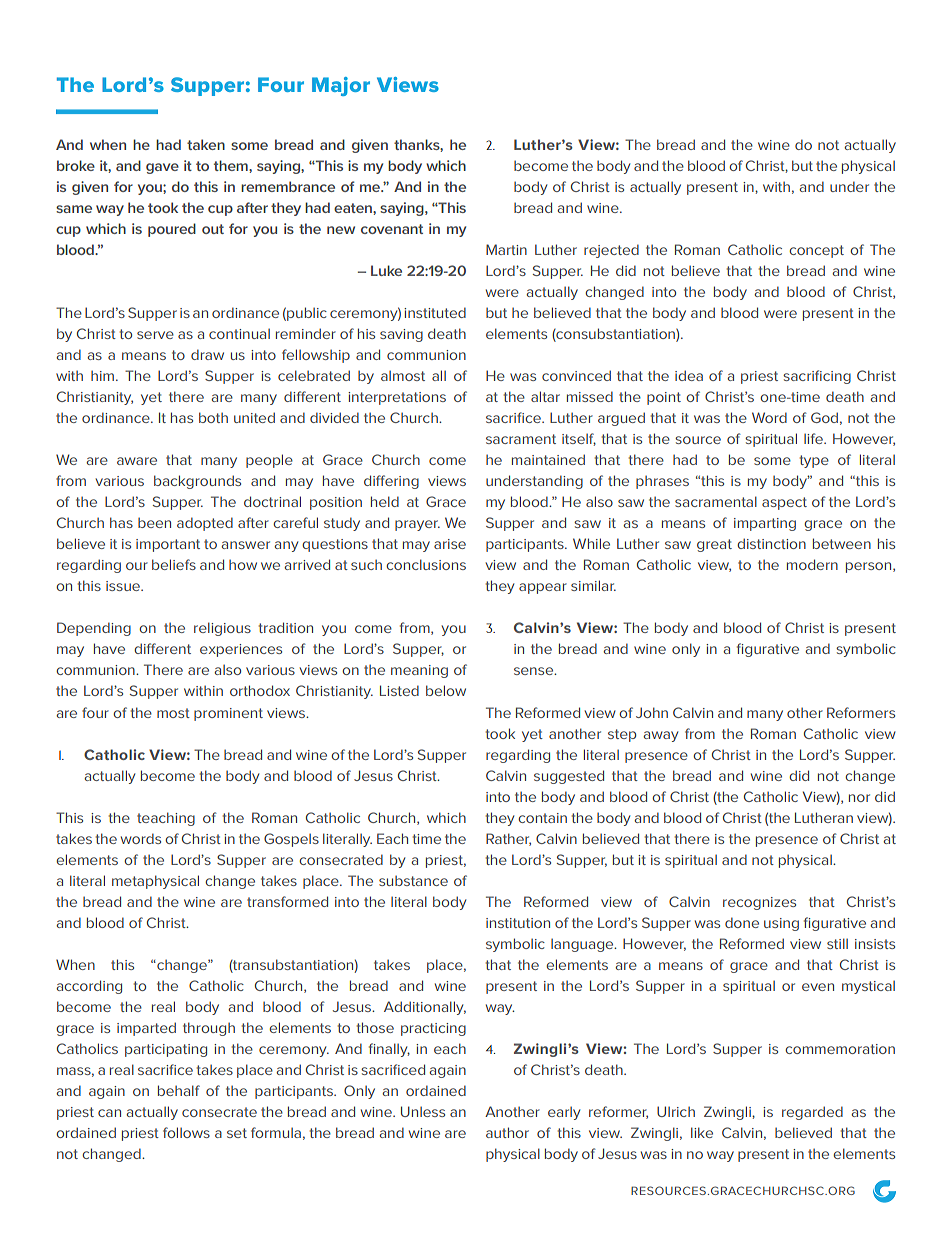 The image size is (952, 1233). What do you see at coordinates (817, 377) in the page?
I see `sacrificing` at bounding box center [817, 377].
